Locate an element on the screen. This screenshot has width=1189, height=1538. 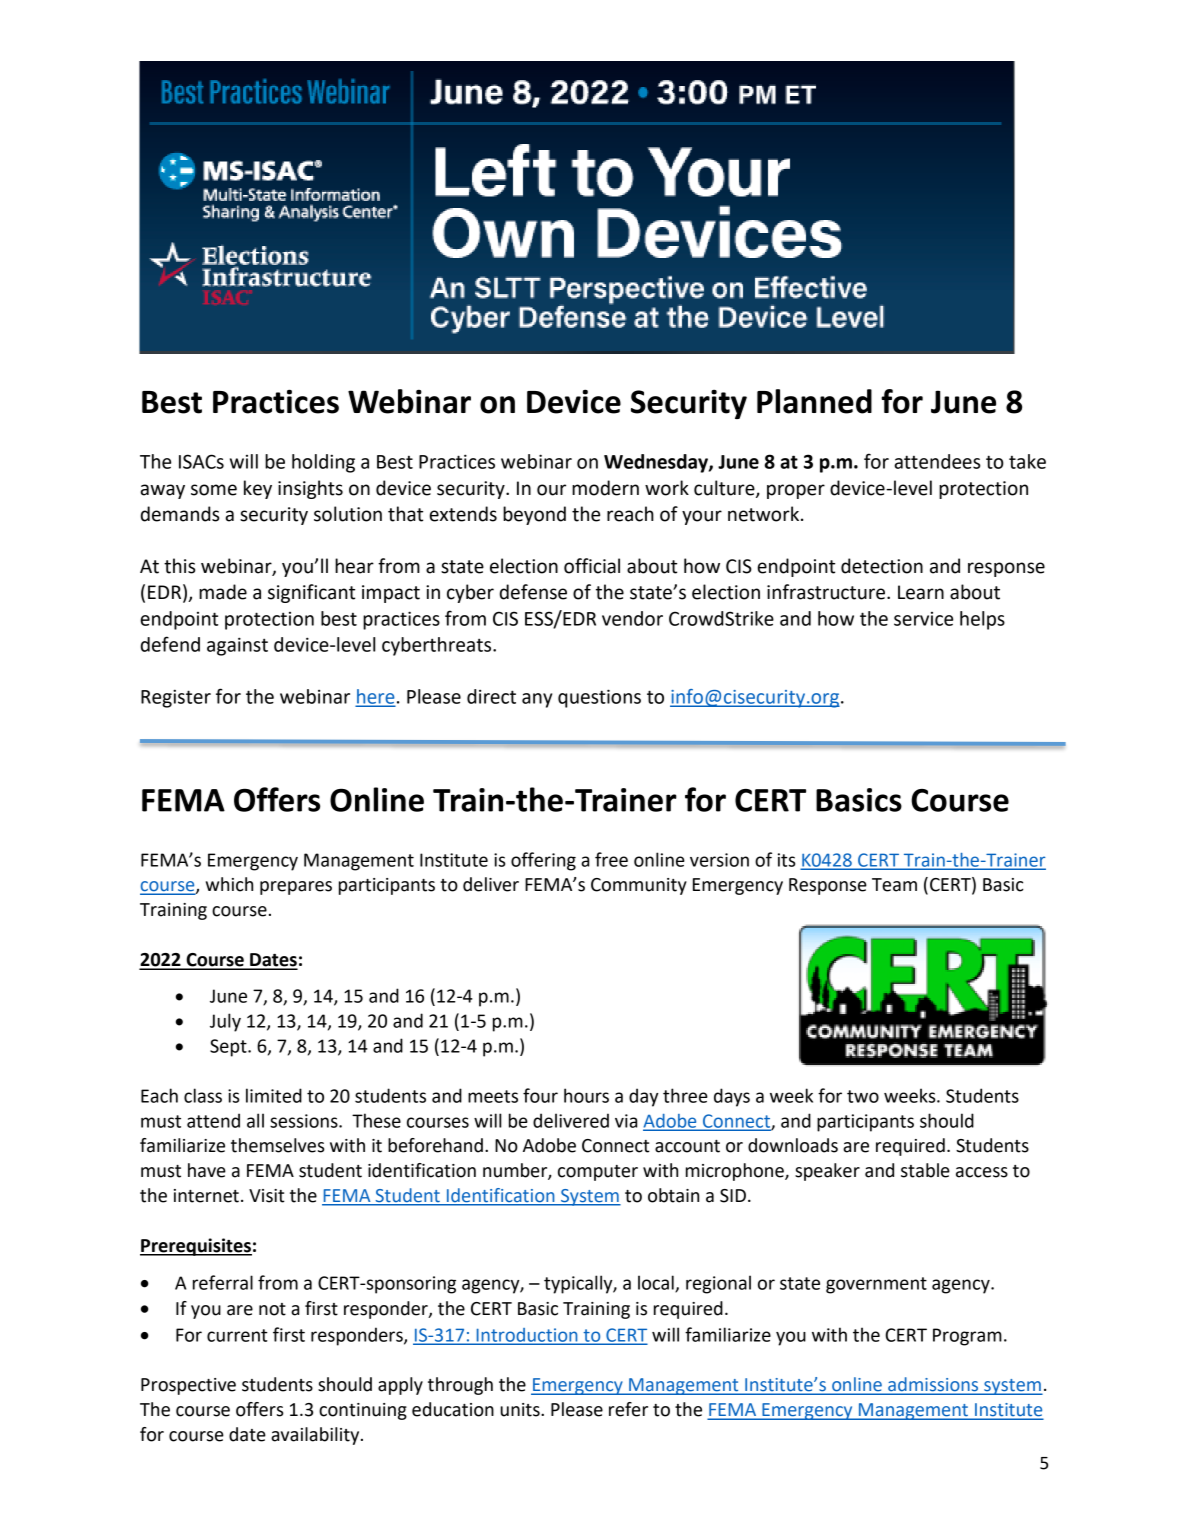
Community is located at coordinates (639, 886).
